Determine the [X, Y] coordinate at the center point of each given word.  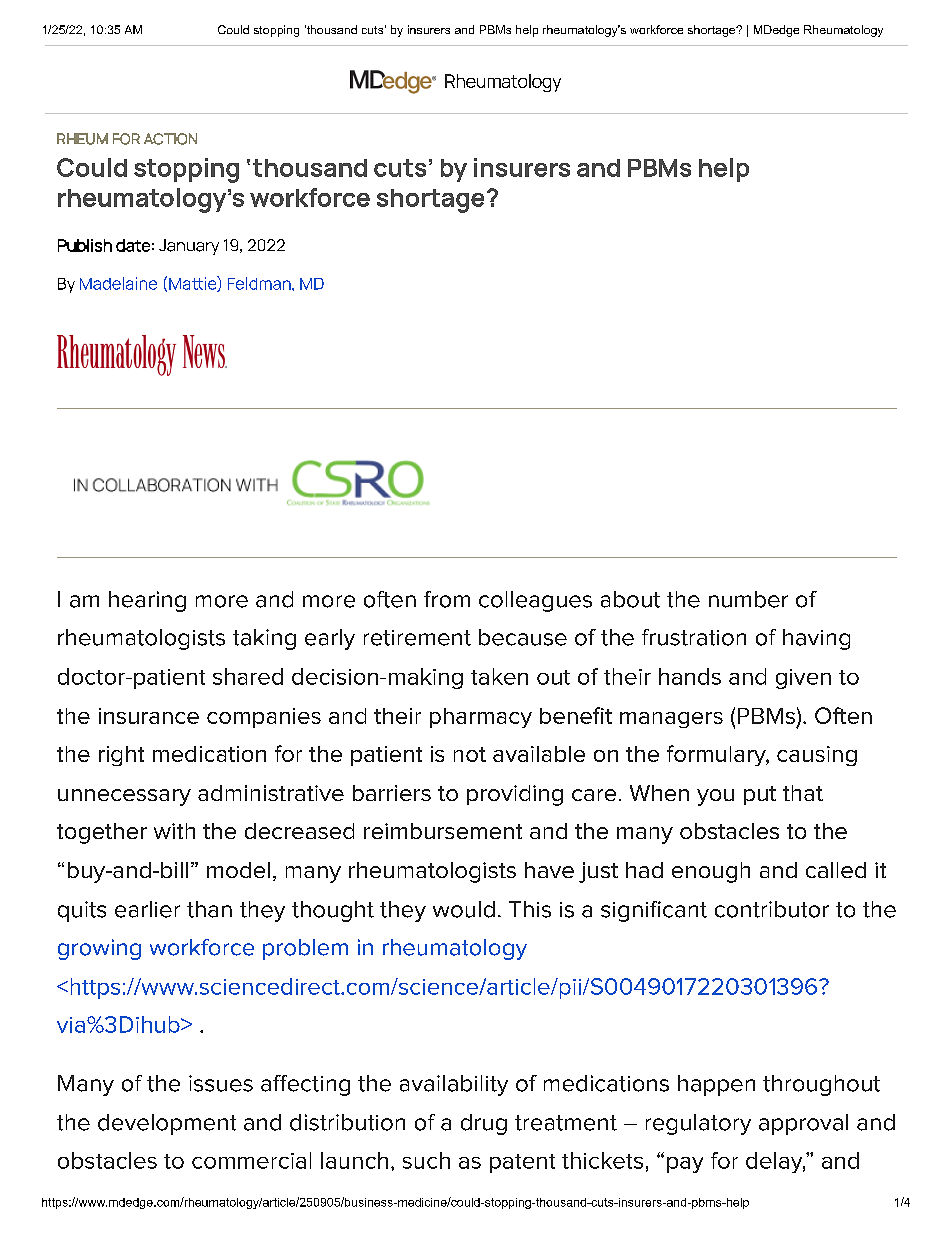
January [189, 247]
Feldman [260, 283]
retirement [417, 638]
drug [484, 1124]
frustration [694, 637]
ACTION [170, 139]
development [167, 1124]
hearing [147, 601]
